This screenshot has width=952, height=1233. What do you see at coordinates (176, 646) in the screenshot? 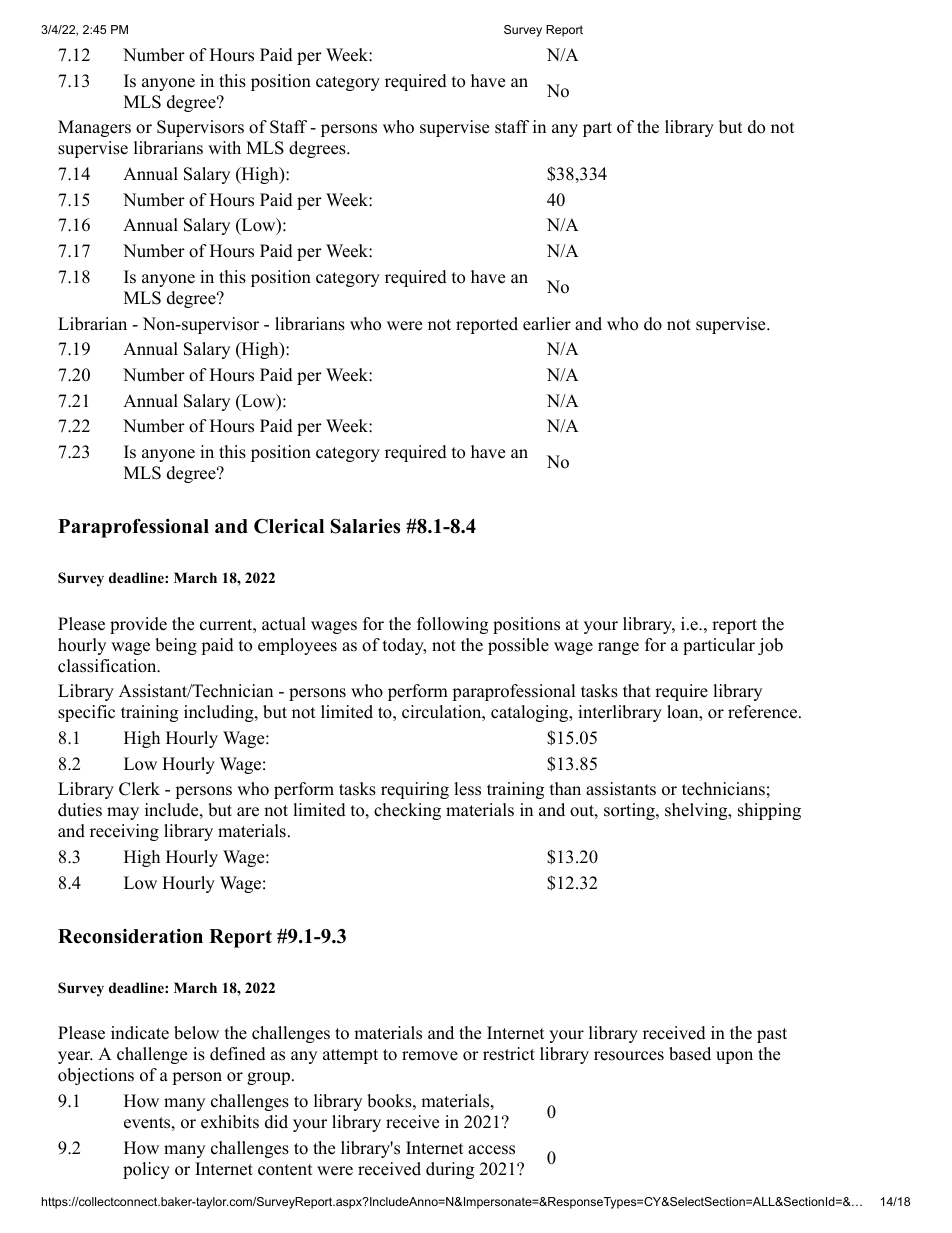
I see `being` at bounding box center [176, 646].
